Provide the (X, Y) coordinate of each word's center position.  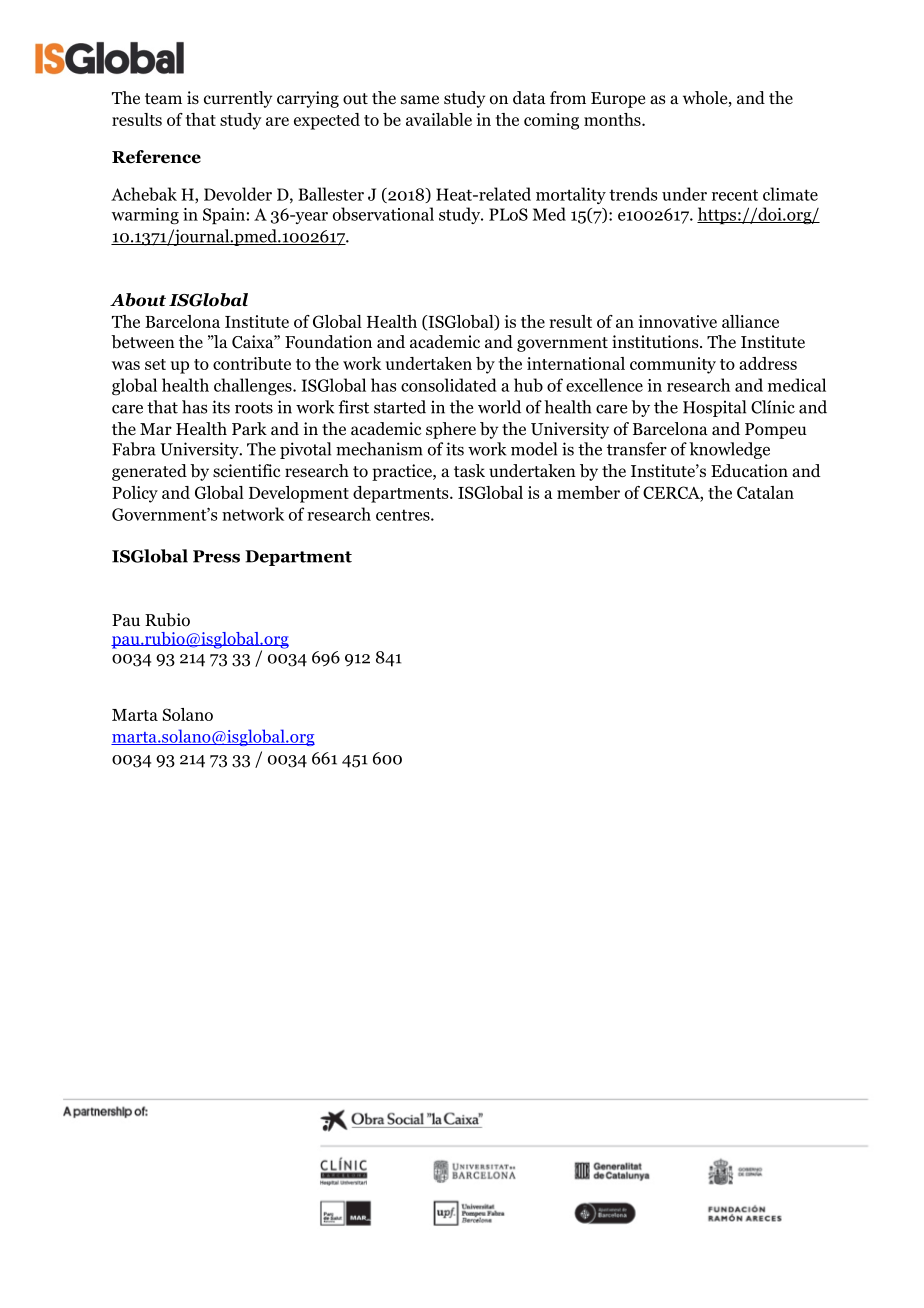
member (588, 492)
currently (238, 99)
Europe (618, 100)
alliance (750, 321)
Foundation (328, 342)
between (143, 342)
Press (216, 556)
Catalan (765, 492)
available (439, 119)
